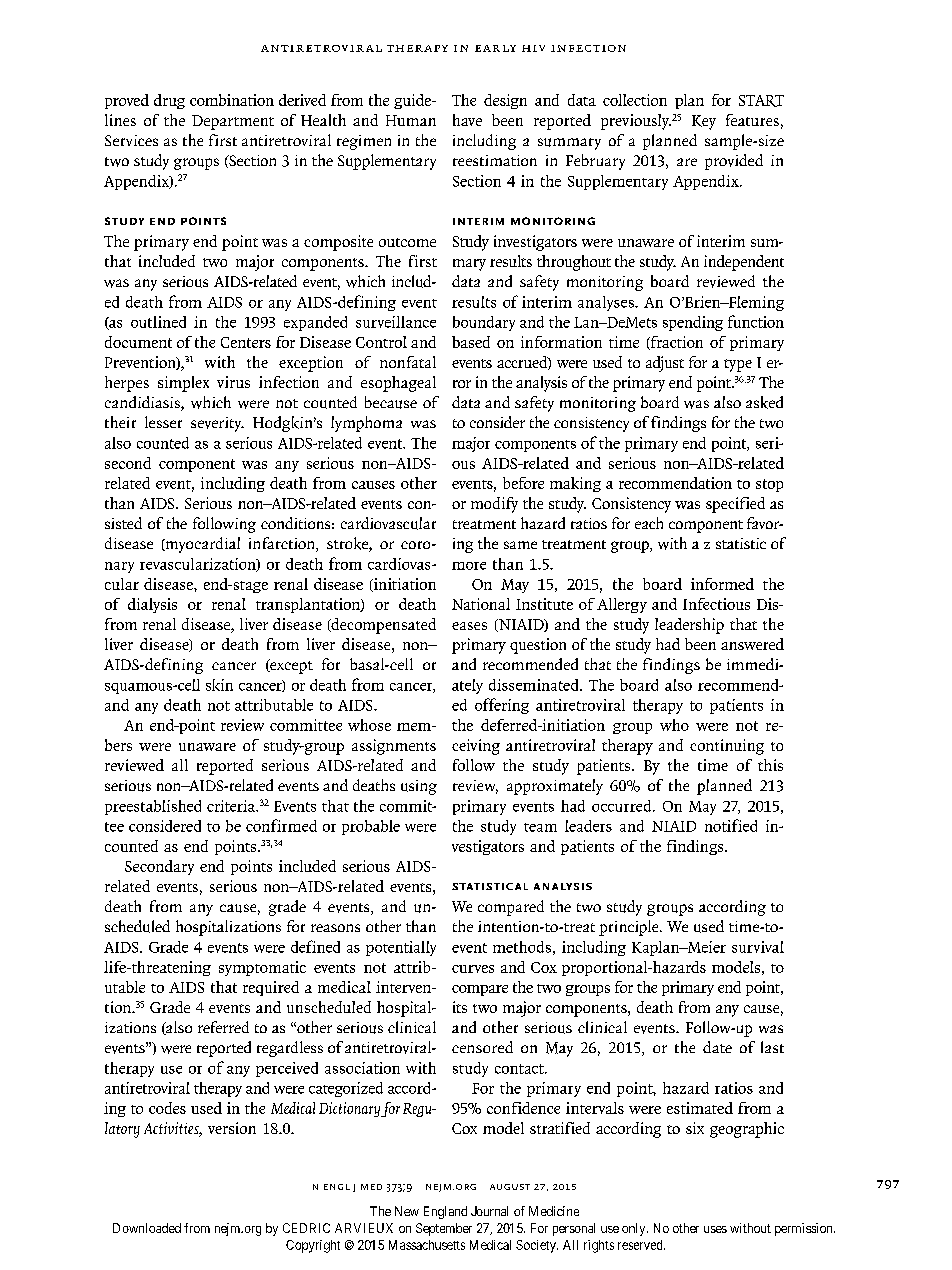 Image resolution: width=952 pixels, height=1270 pixels. I want to click on Downloaded, so click(147, 1228).
